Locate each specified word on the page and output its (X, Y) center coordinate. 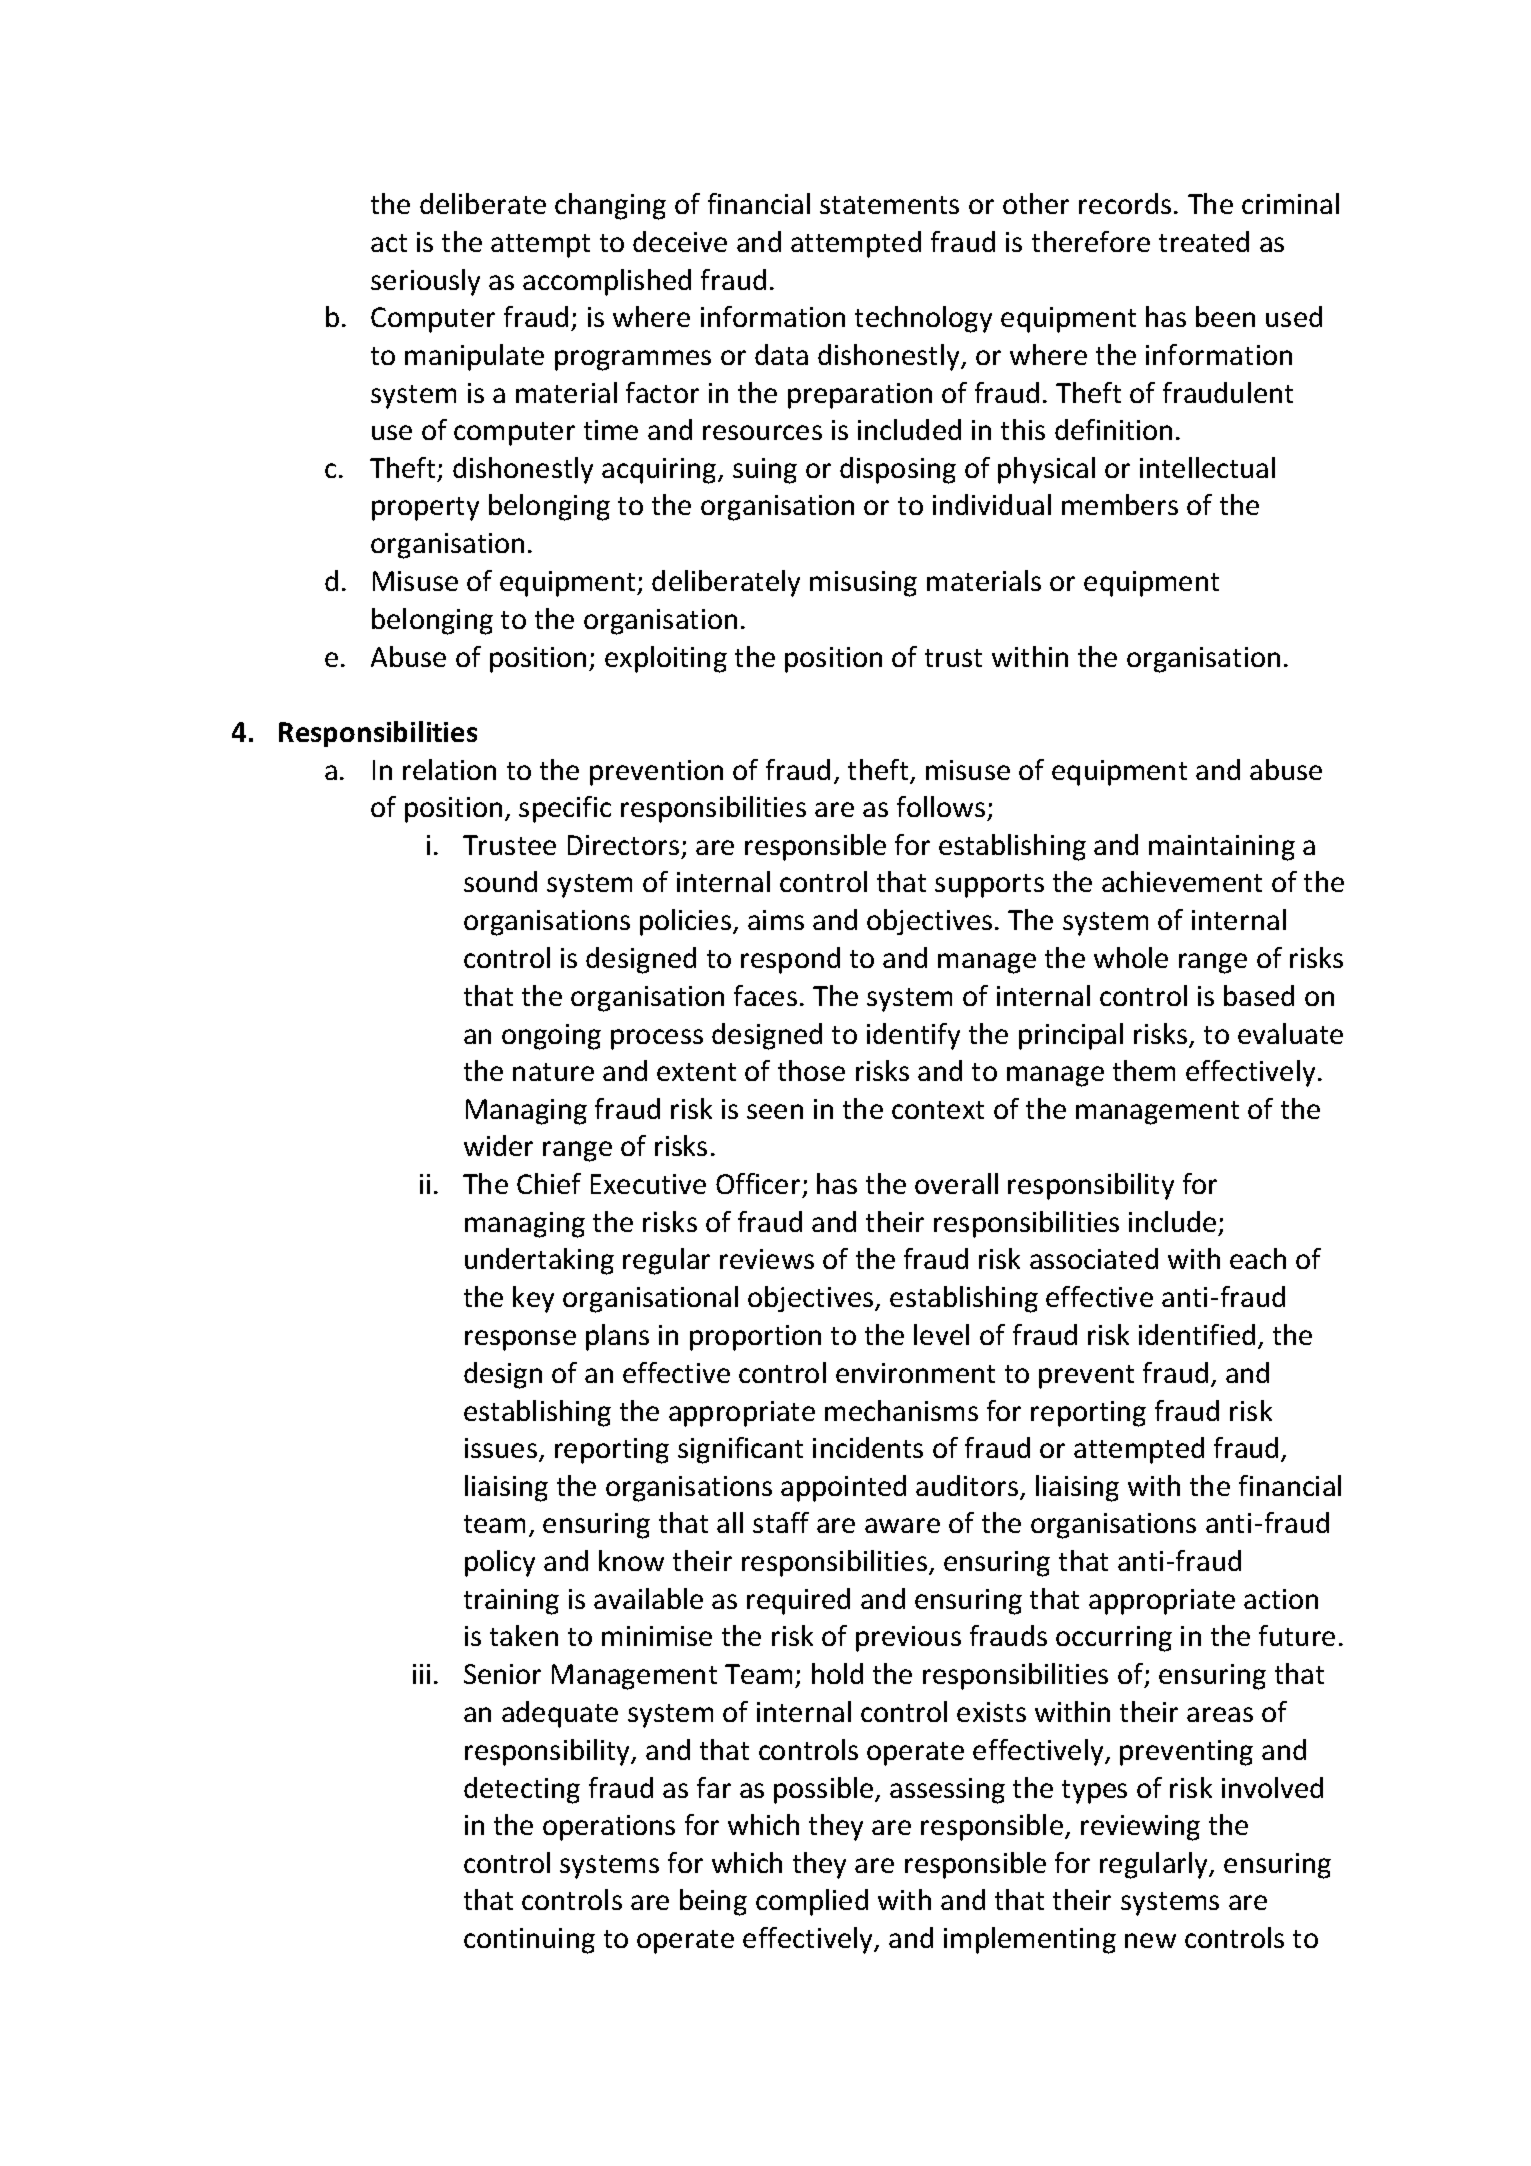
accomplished (607, 282)
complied (812, 1902)
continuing (529, 1941)
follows (941, 806)
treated (1204, 241)
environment (915, 1373)
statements (889, 205)
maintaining (1222, 848)
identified (1197, 1334)
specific (565, 809)
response (520, 1340)
